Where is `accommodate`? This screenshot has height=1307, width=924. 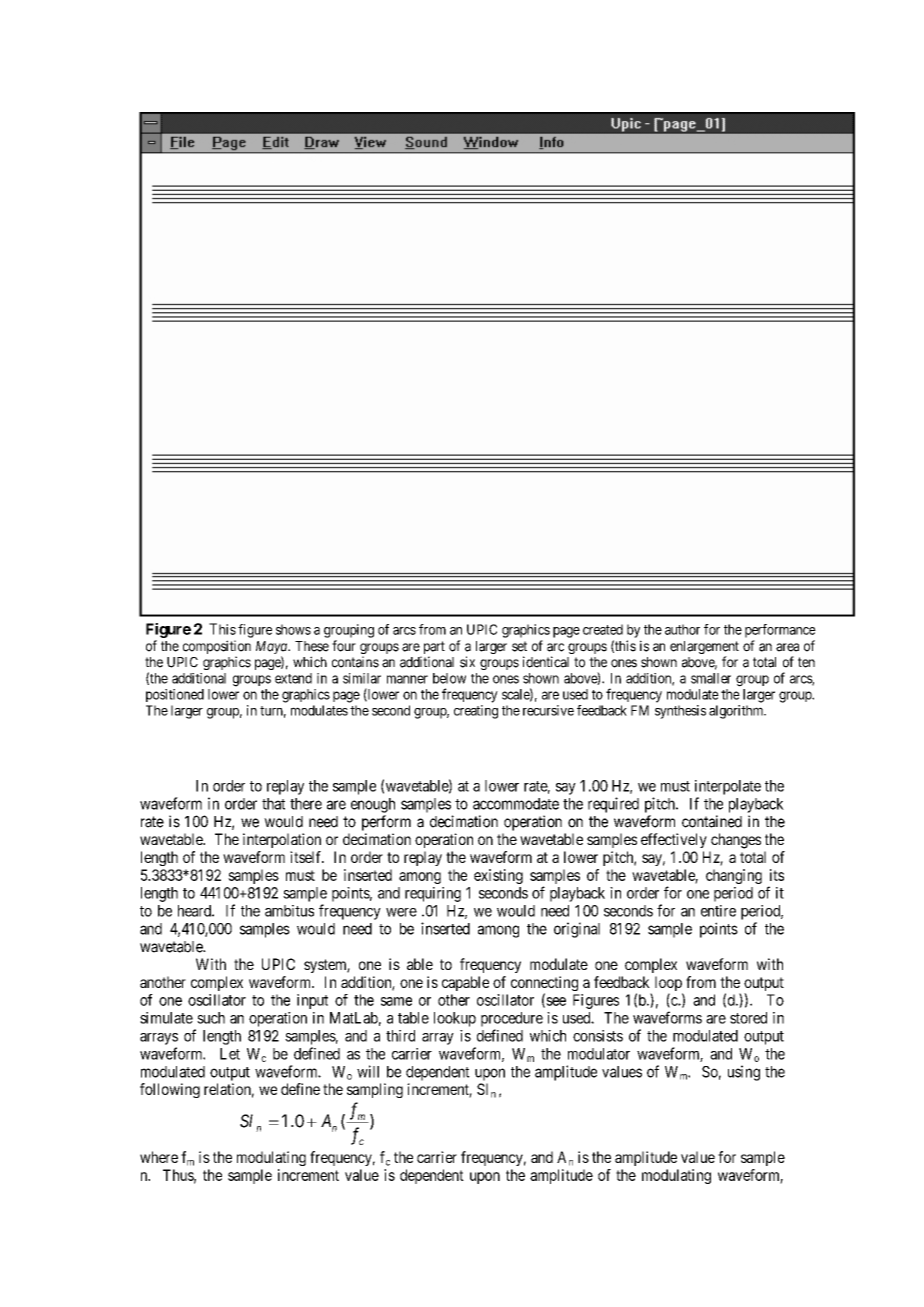 accommodate is located at coordinates (516, 804).
